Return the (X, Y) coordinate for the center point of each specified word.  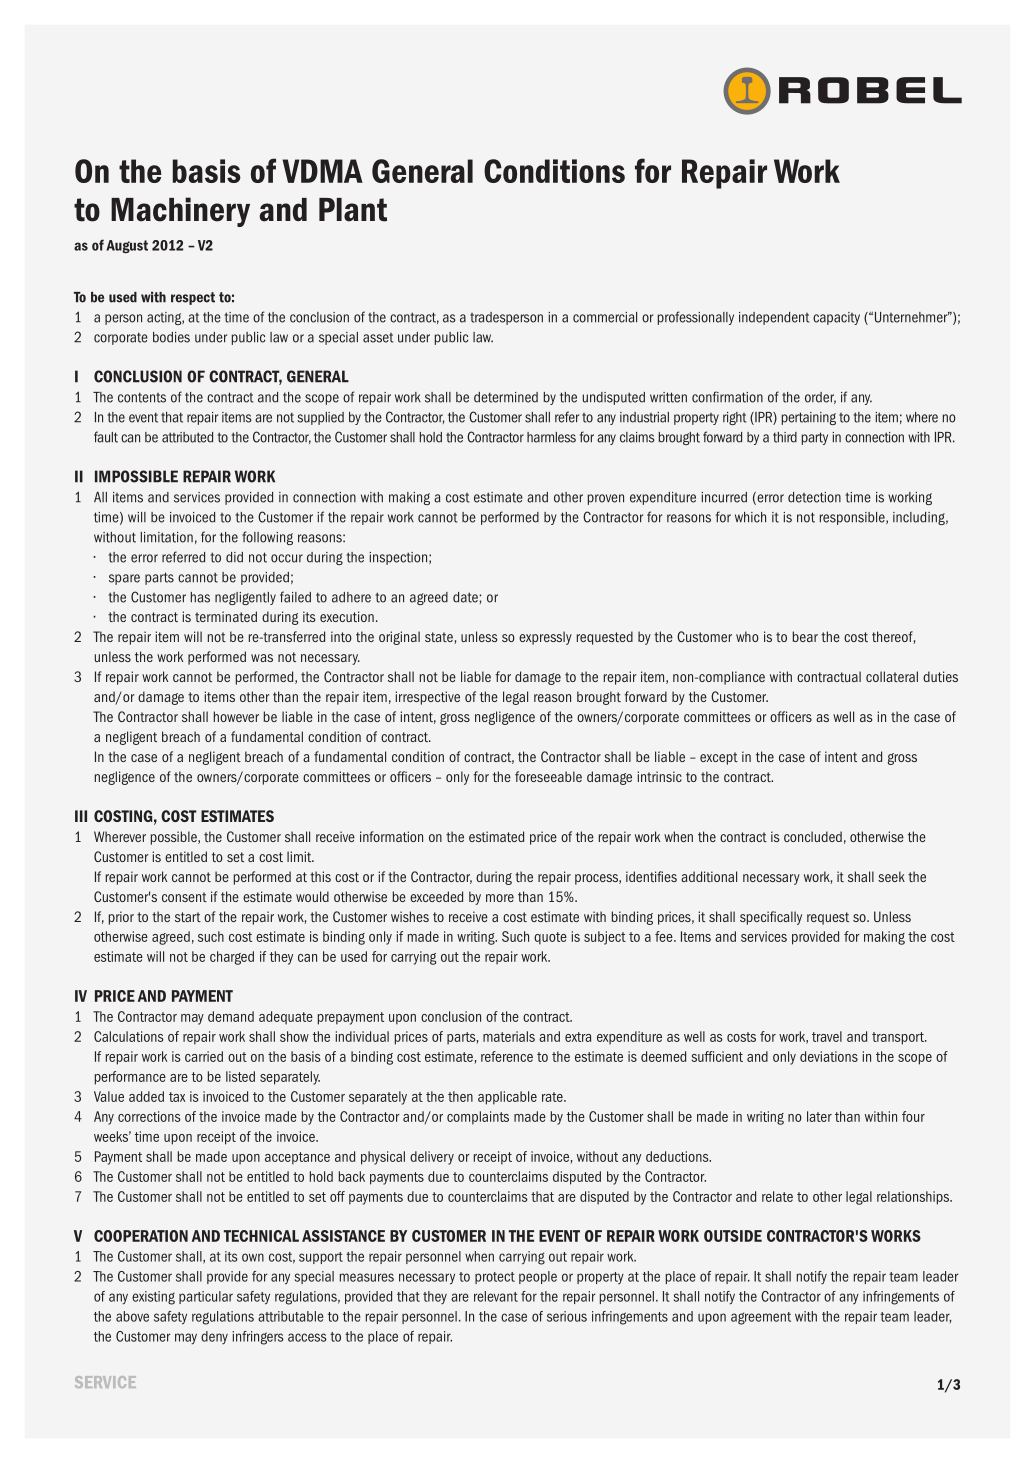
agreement (761, 1318)
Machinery (180, 212)
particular (206, 1297)
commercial (605, 317)
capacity (836, 318)
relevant (496, 1296)
